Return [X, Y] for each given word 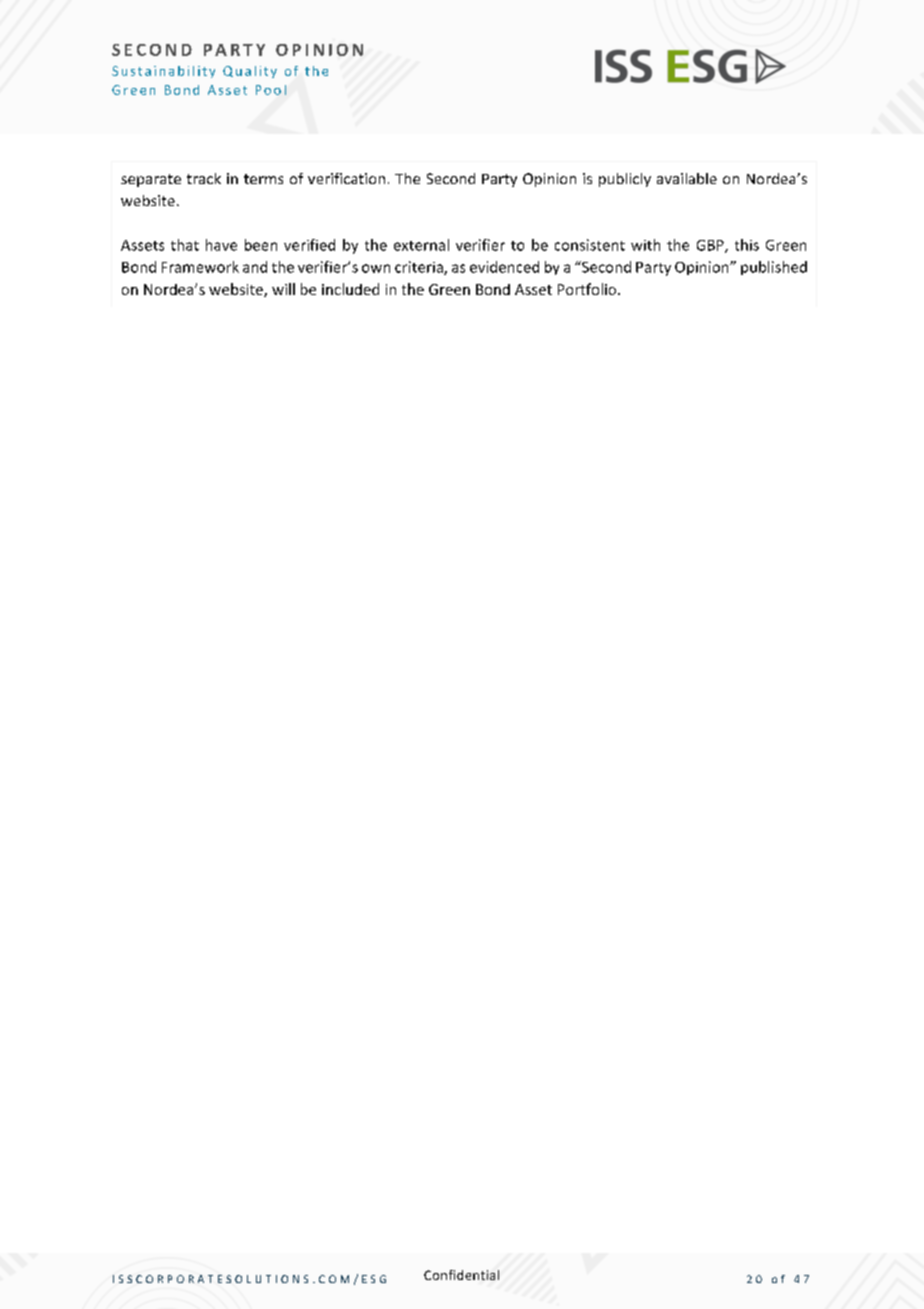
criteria [420, 268]
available [687, 178]
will [283, 289]
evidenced [504, 267]
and [255, 267]
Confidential [461, 1275]
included [350, 289]
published [774, 268]
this [747, 245]
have [221, 245]
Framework [200, 267]
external [421, 245]
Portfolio [588, 289]
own [376, 268]
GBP [711, 246]
